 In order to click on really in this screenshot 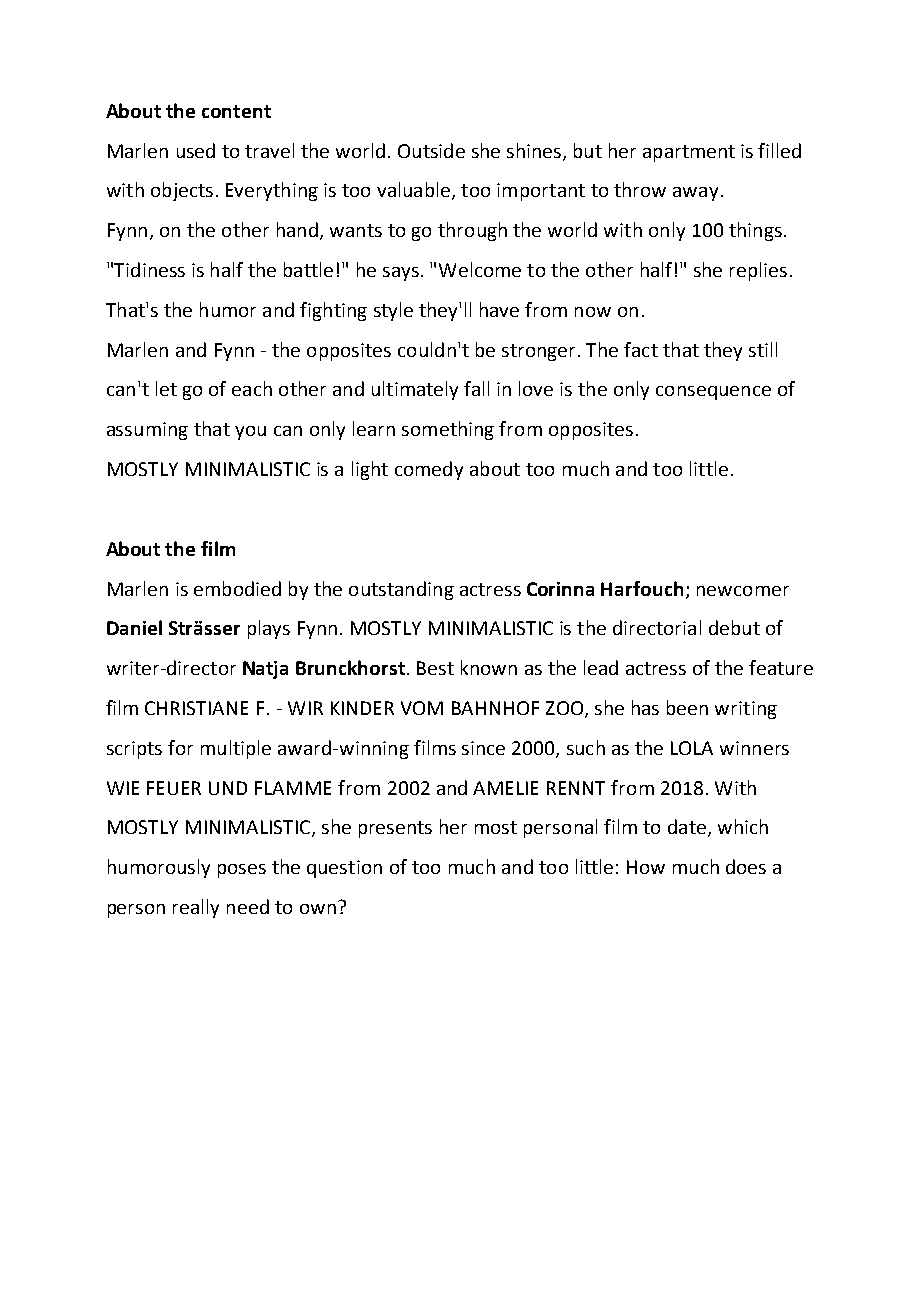, I will do `click(196, 908)`.
